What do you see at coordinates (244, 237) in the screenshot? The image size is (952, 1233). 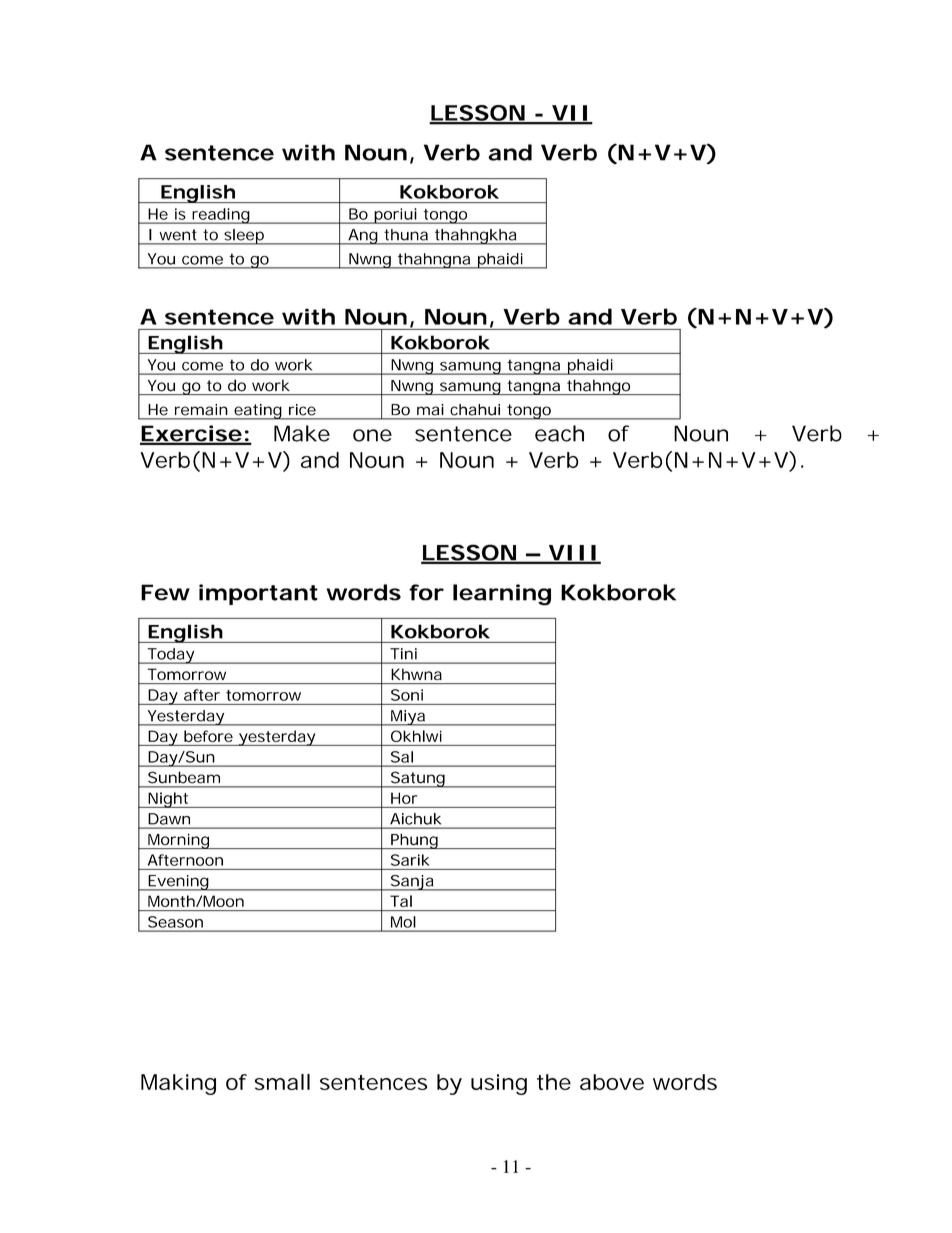 I see `sleep` at bounding box center [244, 237].
